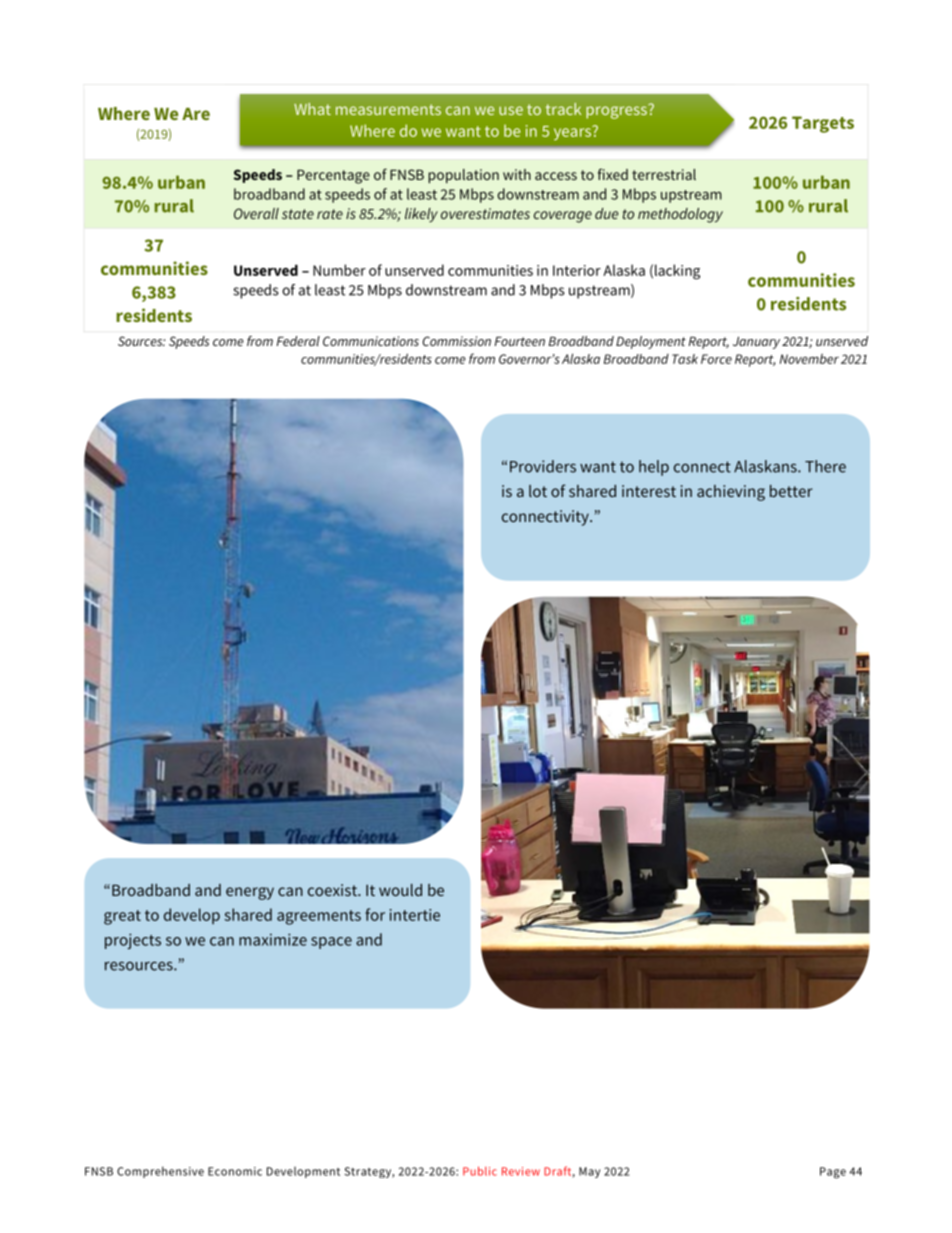 This page has width=952, height=1233. I want to click on Economic, so click(235, 1171).
